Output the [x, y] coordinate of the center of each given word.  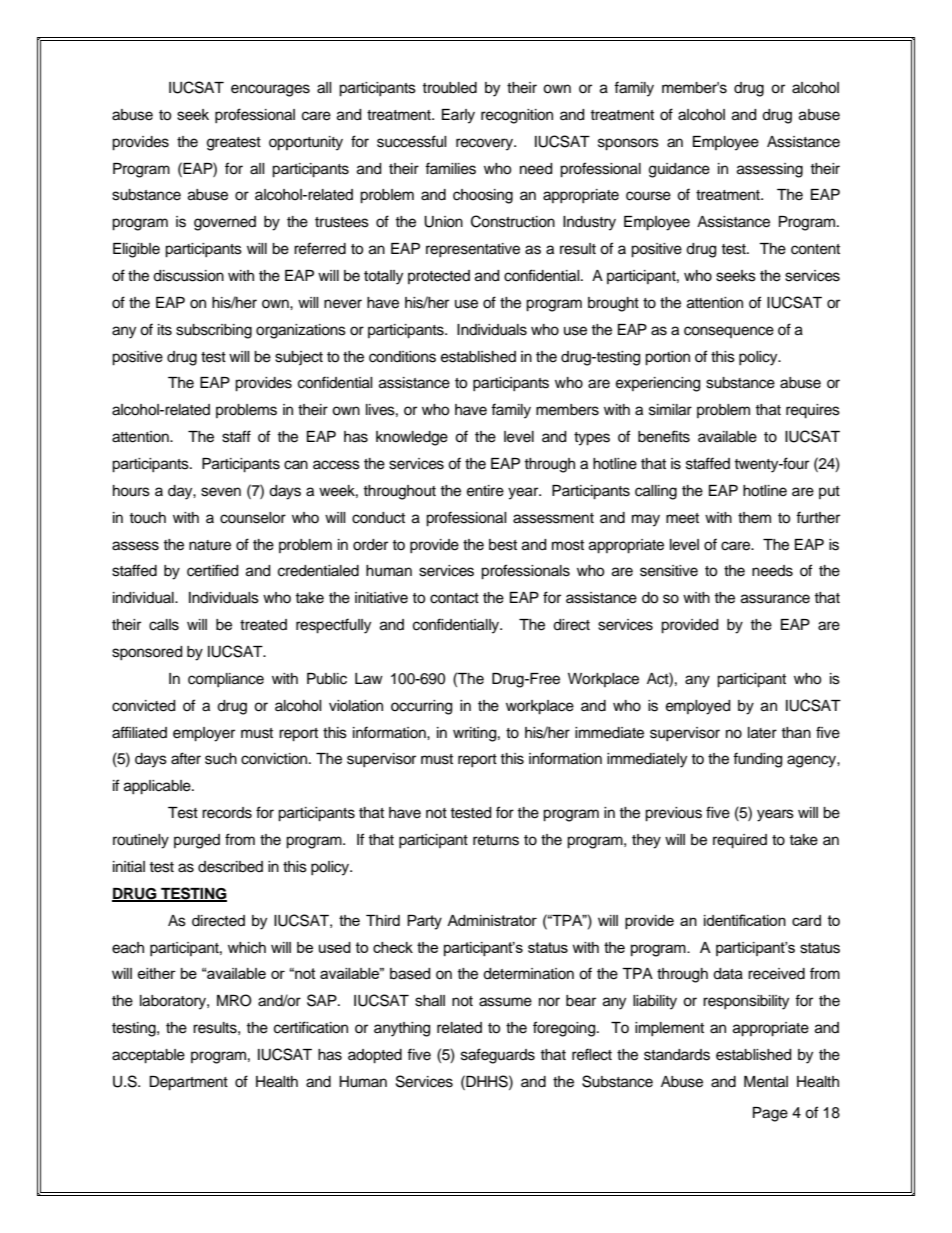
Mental [766, 1082]
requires [813, 411]
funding [757, 760]
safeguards [498, 1056]
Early [458, 116]
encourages [270, 90]
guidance [679, 170]
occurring [421, 707]
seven [221, 492]
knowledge [412, 438]
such [221, 759]
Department [188, 1083]
